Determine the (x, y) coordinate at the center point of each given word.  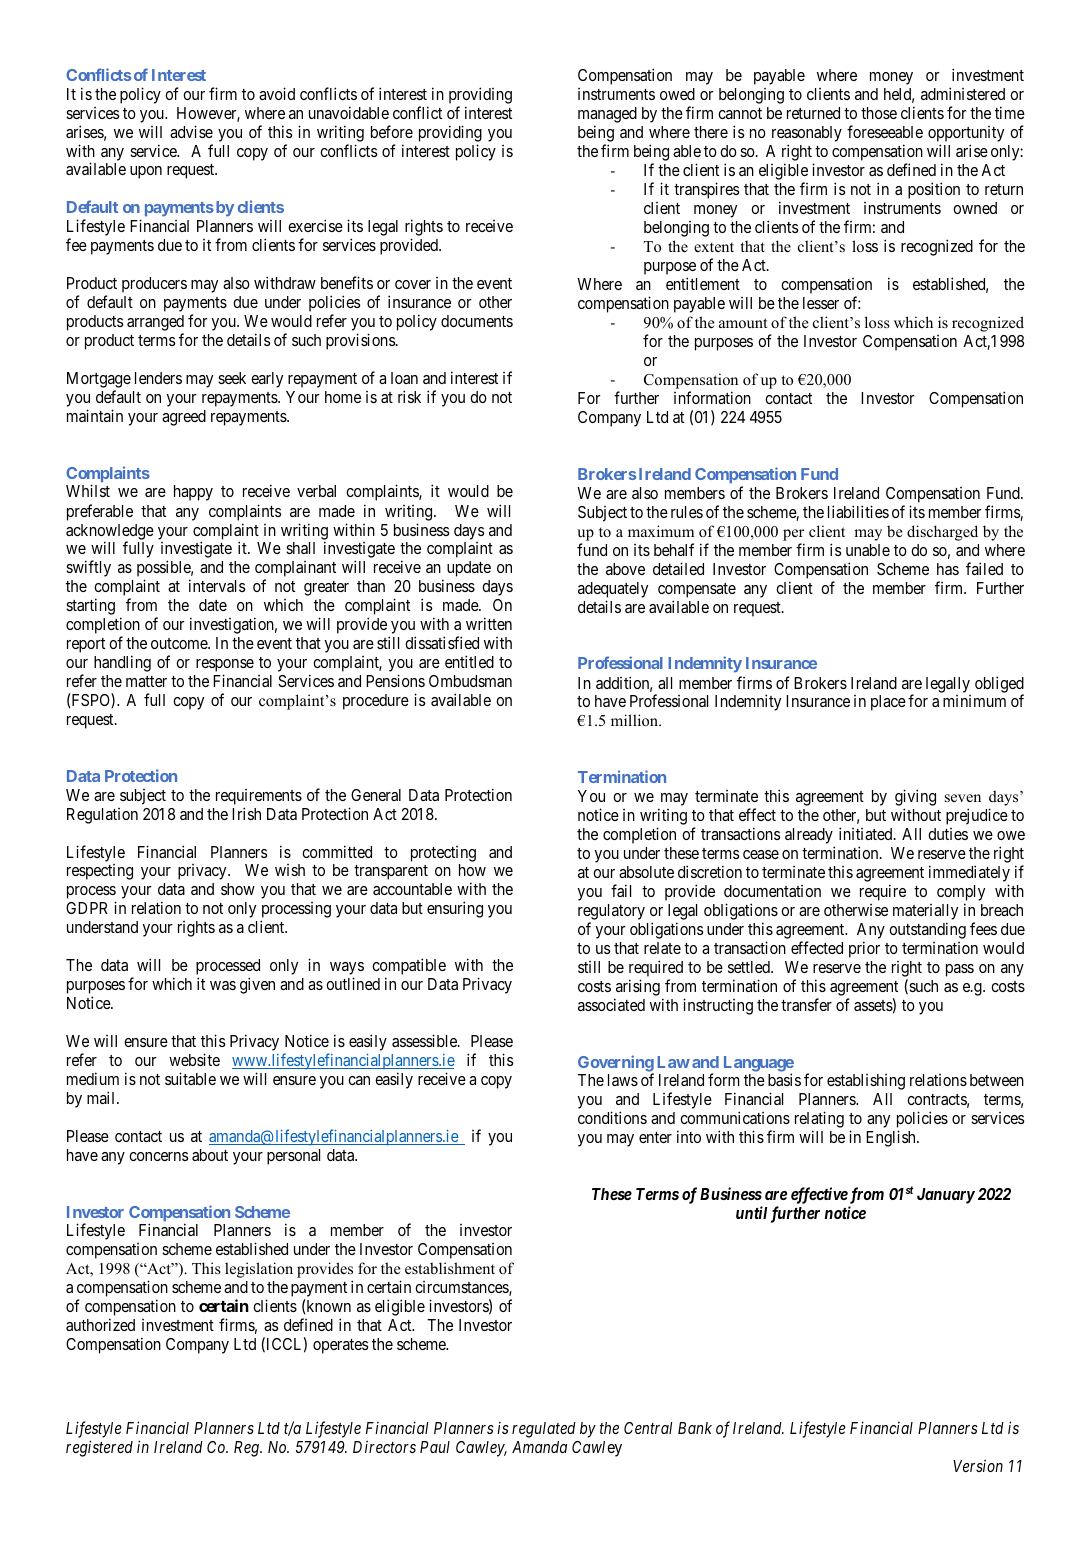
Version (978, 1466)
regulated (544, 1430)
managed (607, 115)
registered (99, 1448)
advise (191, 131)
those (879, 113)
